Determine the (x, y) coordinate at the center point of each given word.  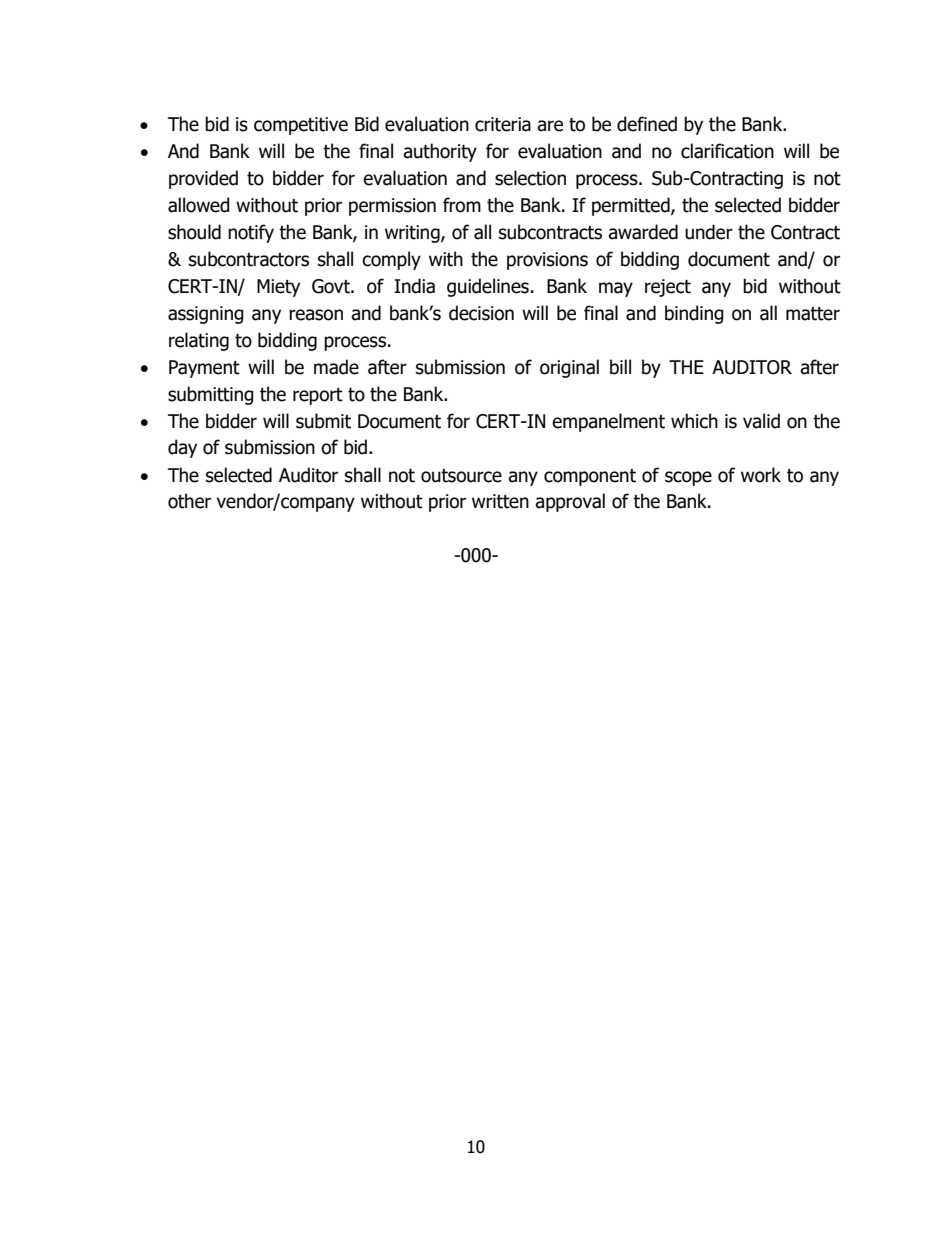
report (318, 396)
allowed (199, 205)
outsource (461, 476)
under (709, 232)
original (569, 368)
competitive (301, 126)
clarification (727, 151)
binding (694, 314)
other (189, 501)
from (462, 205)
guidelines (488, 287)
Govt (332, 286)
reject (668, 288)
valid (761, 421)
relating (199, 341)
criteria (503, 124)
